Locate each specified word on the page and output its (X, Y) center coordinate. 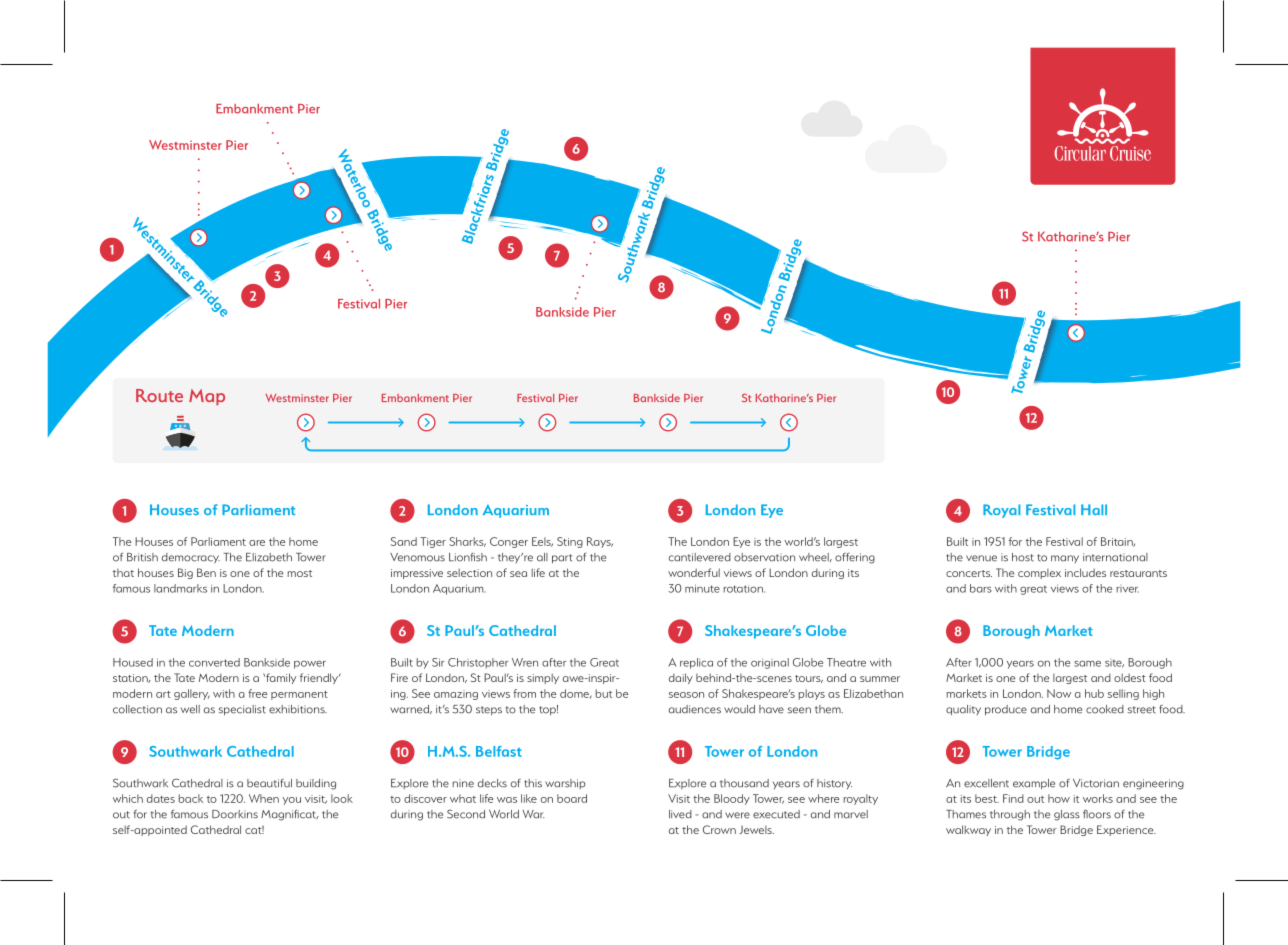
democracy (191, 558)
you (291, 801)
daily (681, 678)
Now (1059, 693)
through (1010, 815)
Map (207, 397)
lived (680, 814)
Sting (570, 542)
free (257, 693)
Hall (1094, 509)
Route (159, 395)
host (1023, 557)
